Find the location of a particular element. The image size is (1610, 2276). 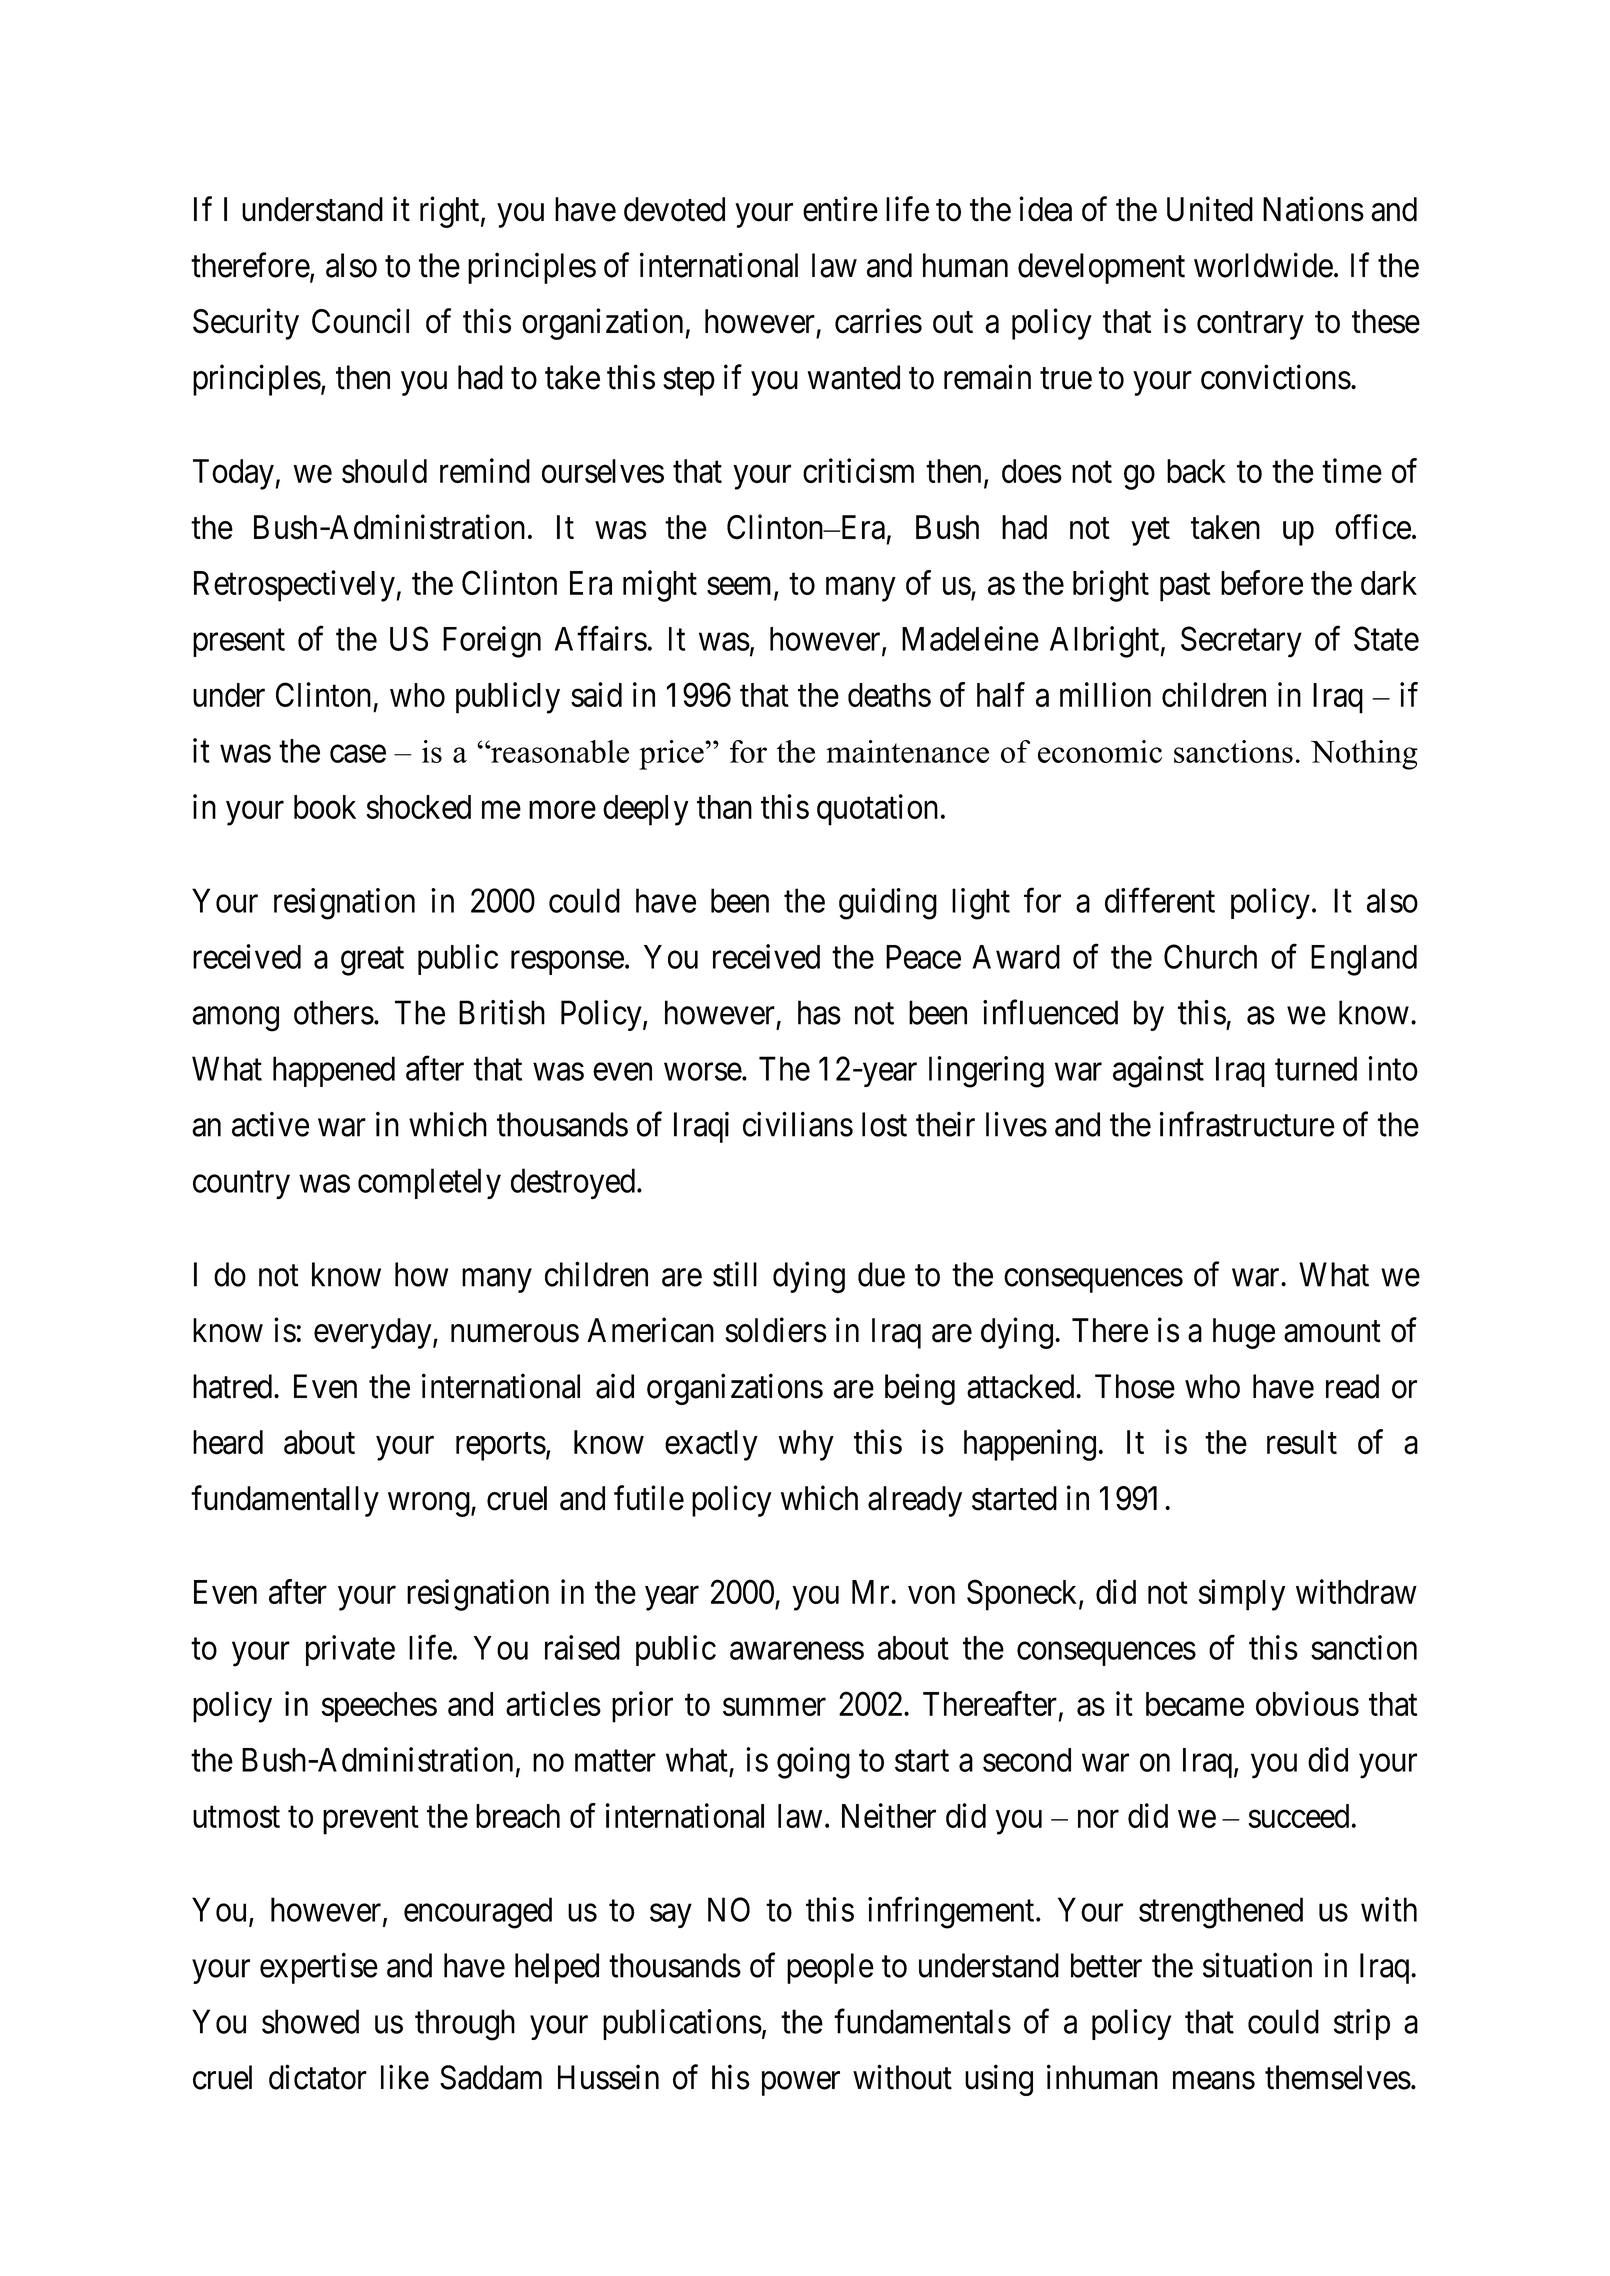

quotation is located at coordinates (877, 810).
